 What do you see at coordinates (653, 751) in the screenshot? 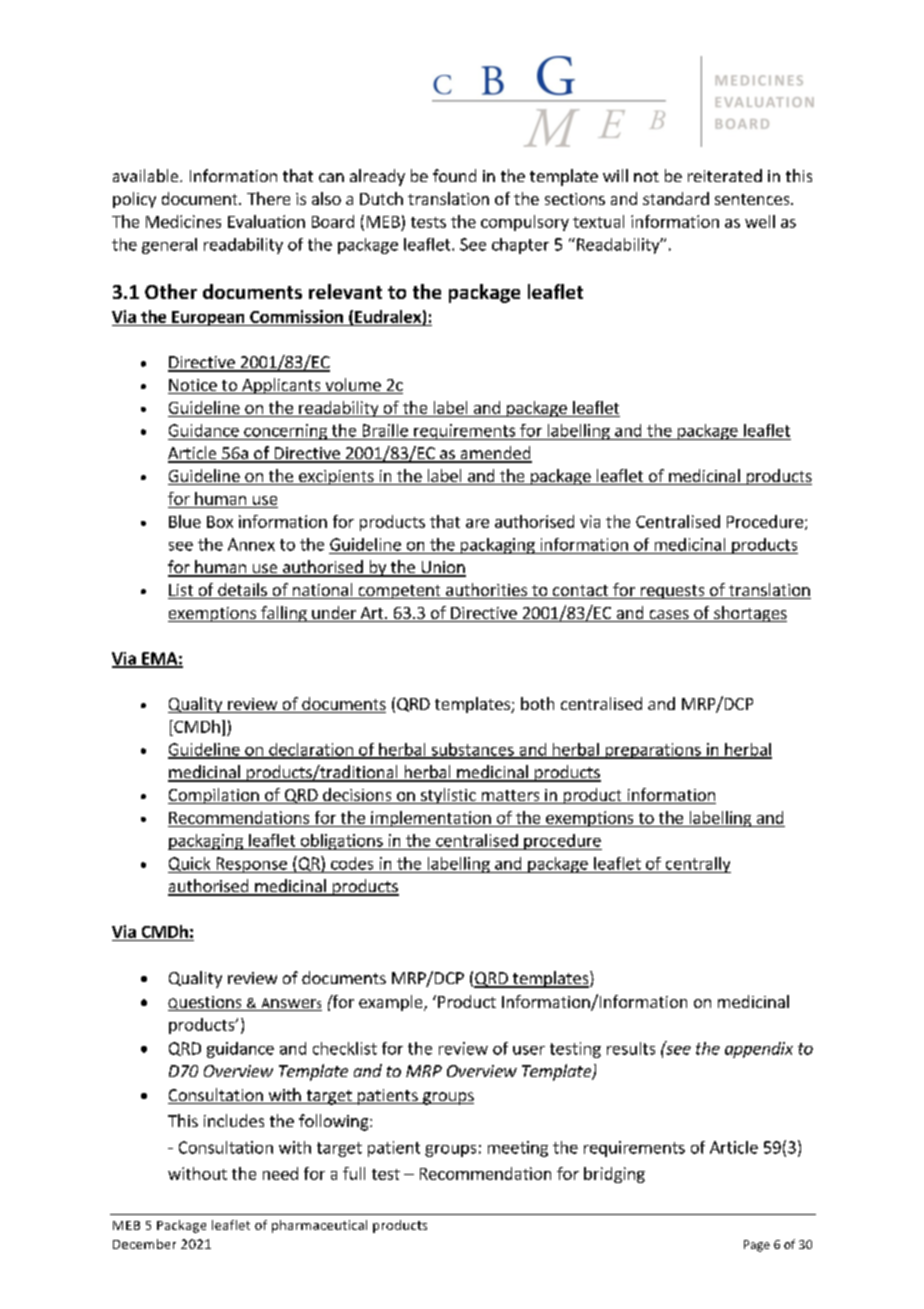
I see `preparations` at bounding box center [653, 751].
